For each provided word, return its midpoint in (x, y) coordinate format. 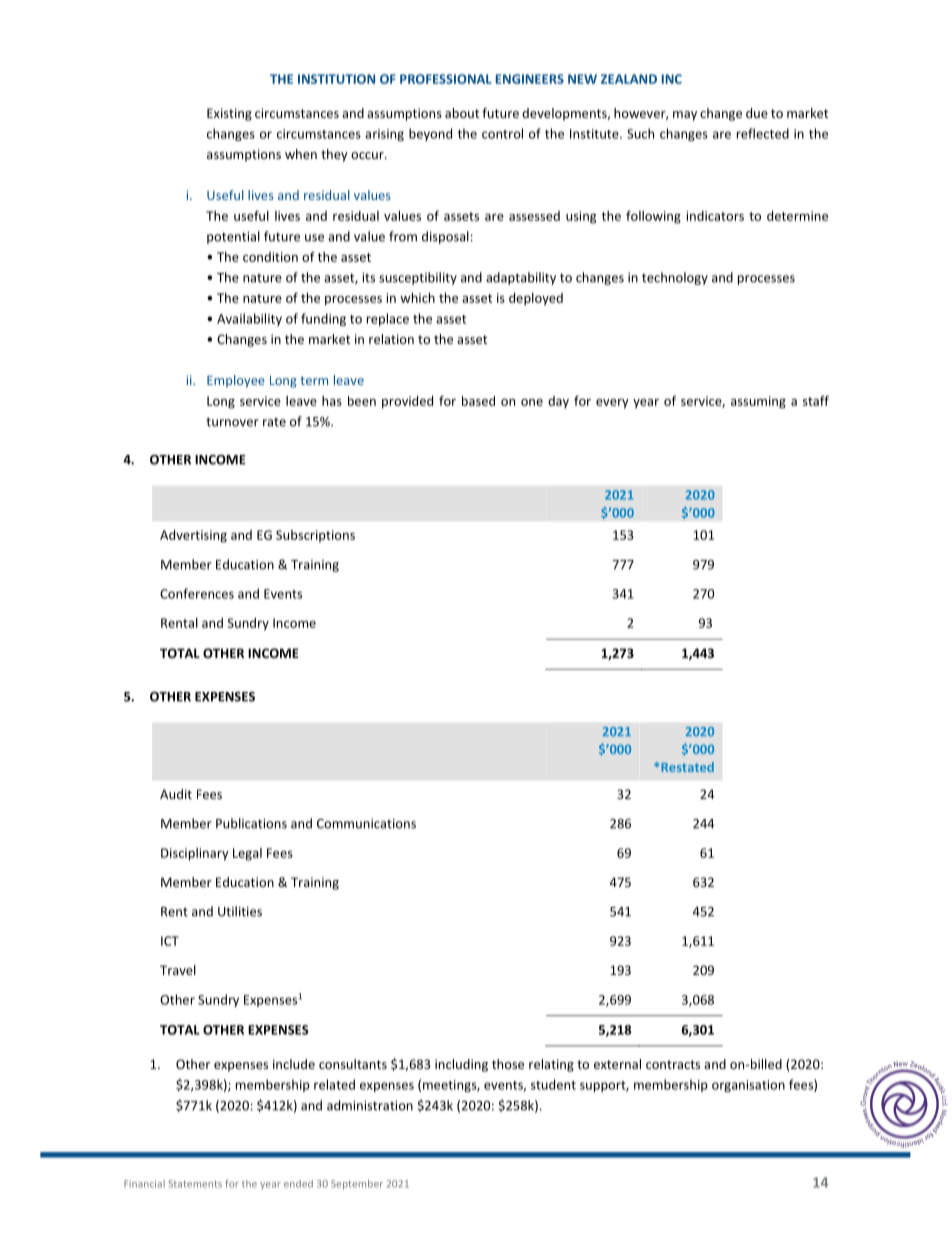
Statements (195, 1184)
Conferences (197, 593)
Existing (229, 114)
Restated (687, 767)
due (757, 113)
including (461, 1065)
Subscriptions (315, 536)
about (462, 113)
